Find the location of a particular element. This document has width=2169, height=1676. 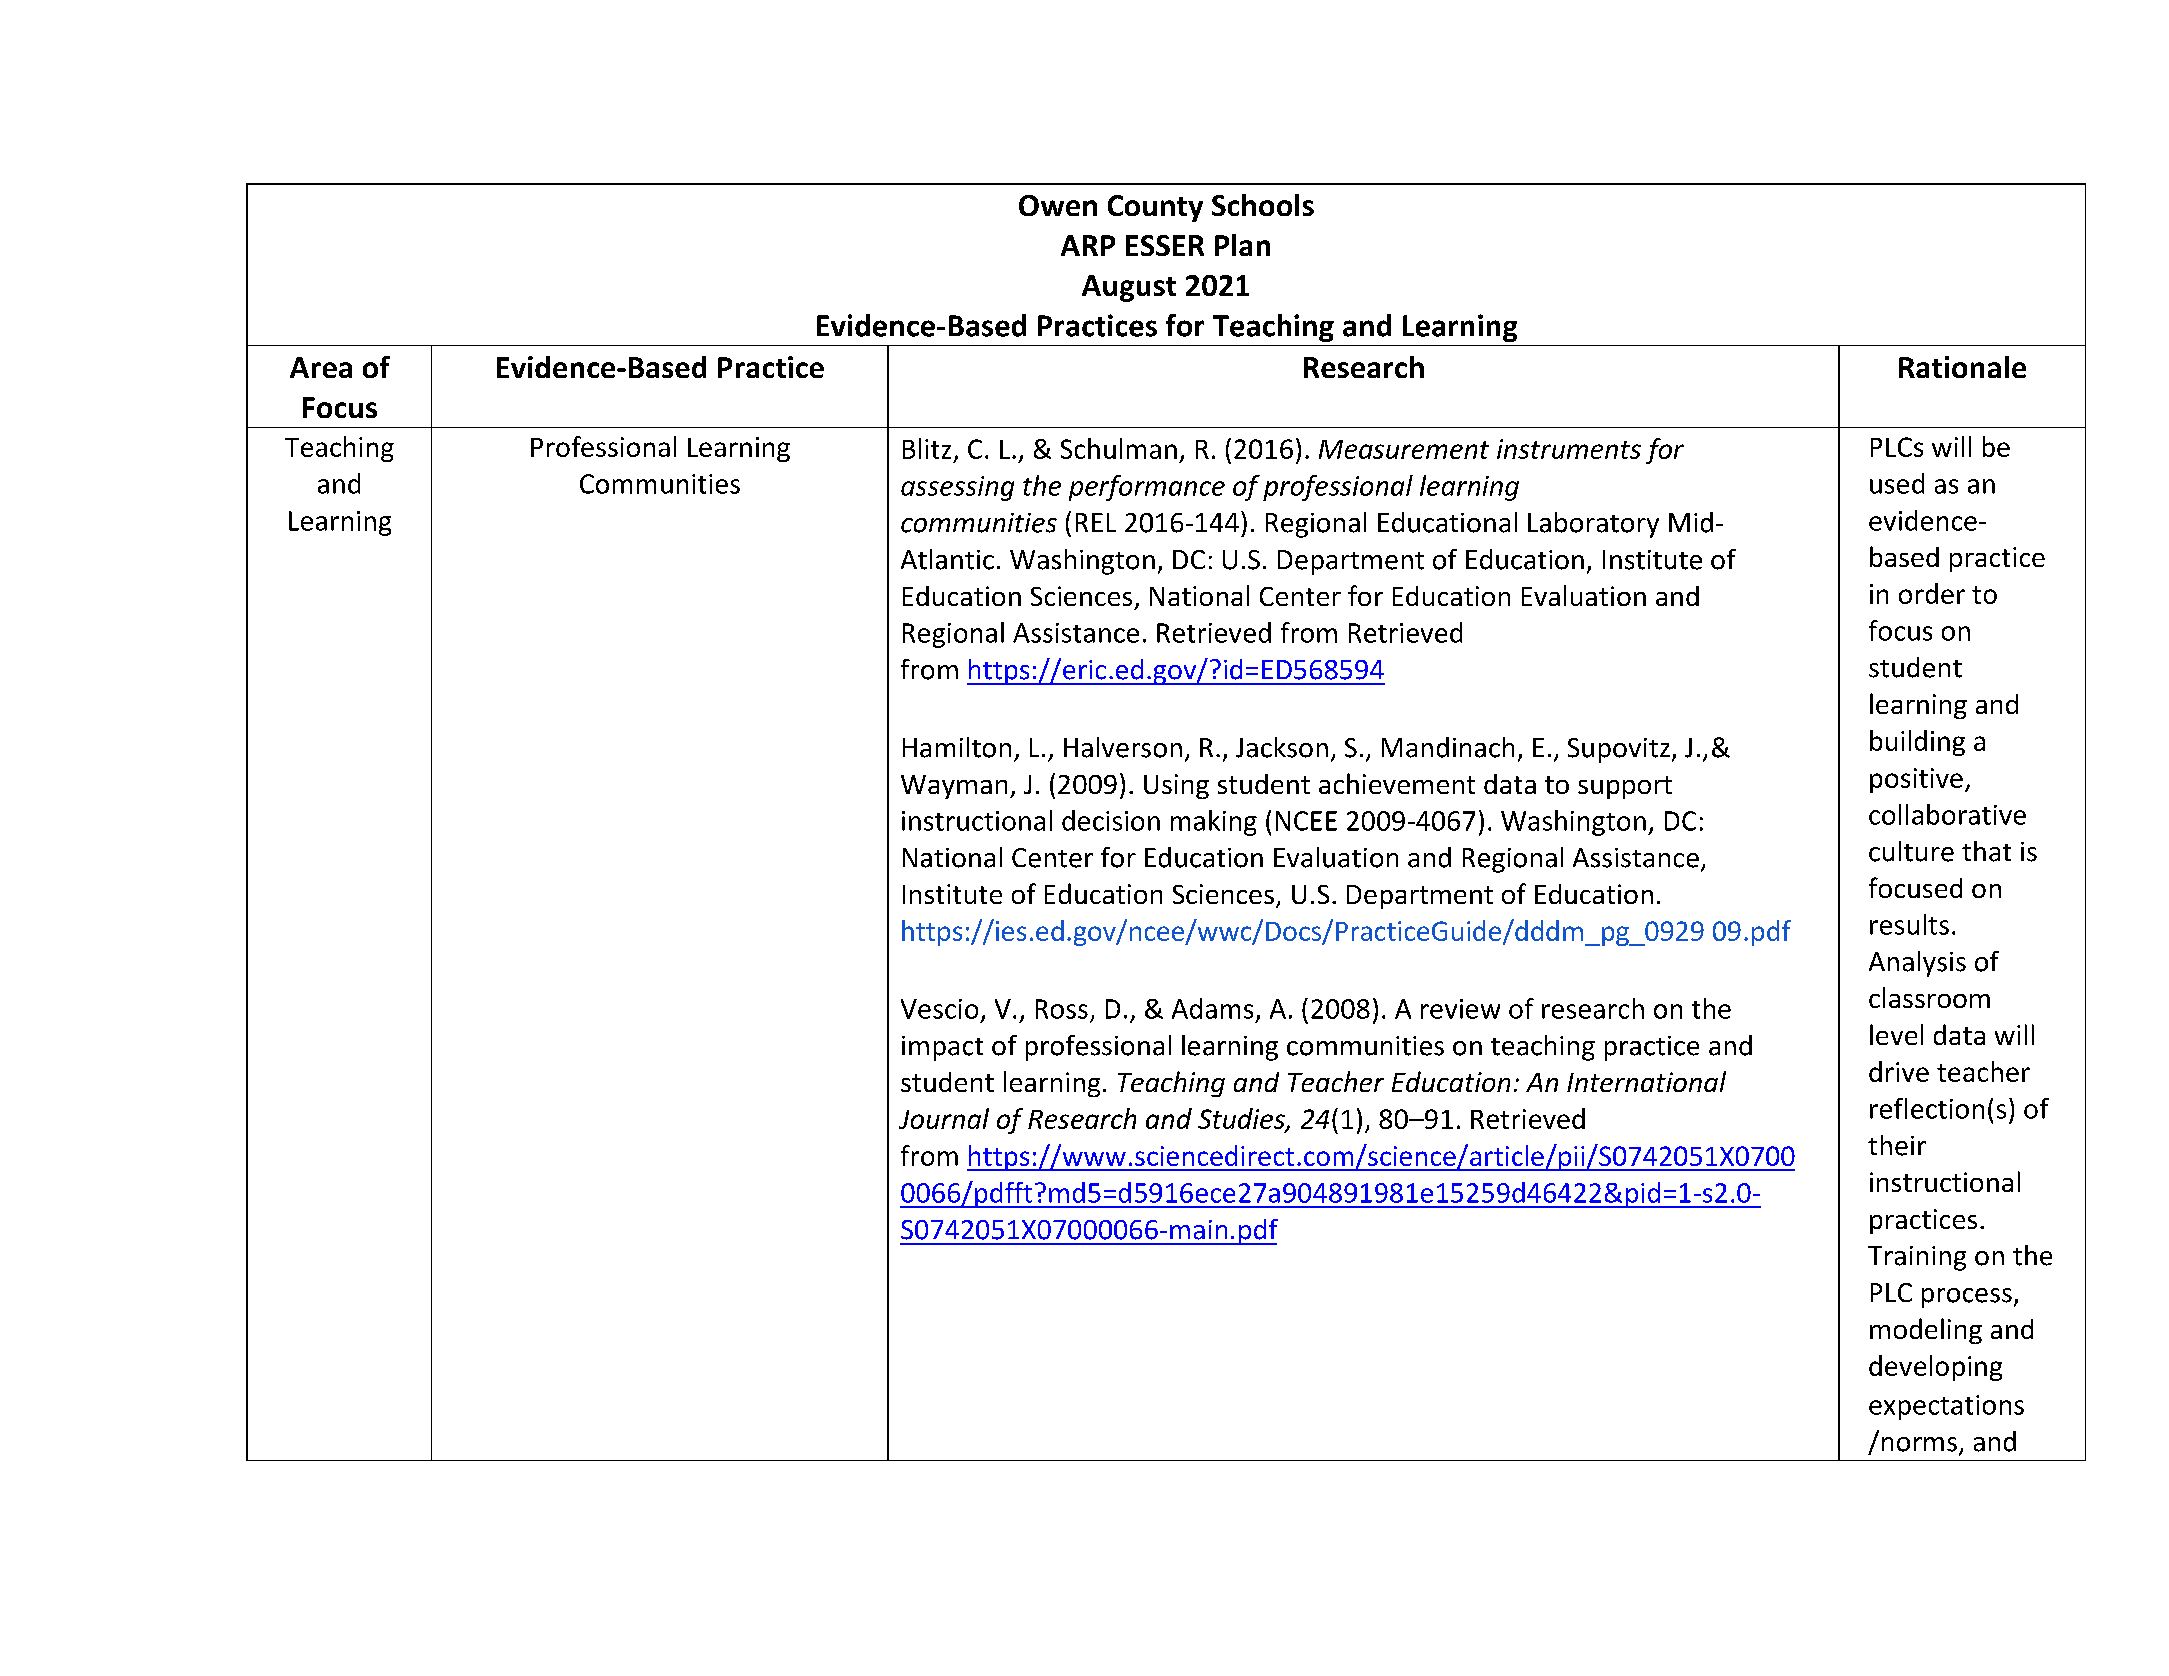

Studies is located at coordinates (1242, 1119).
